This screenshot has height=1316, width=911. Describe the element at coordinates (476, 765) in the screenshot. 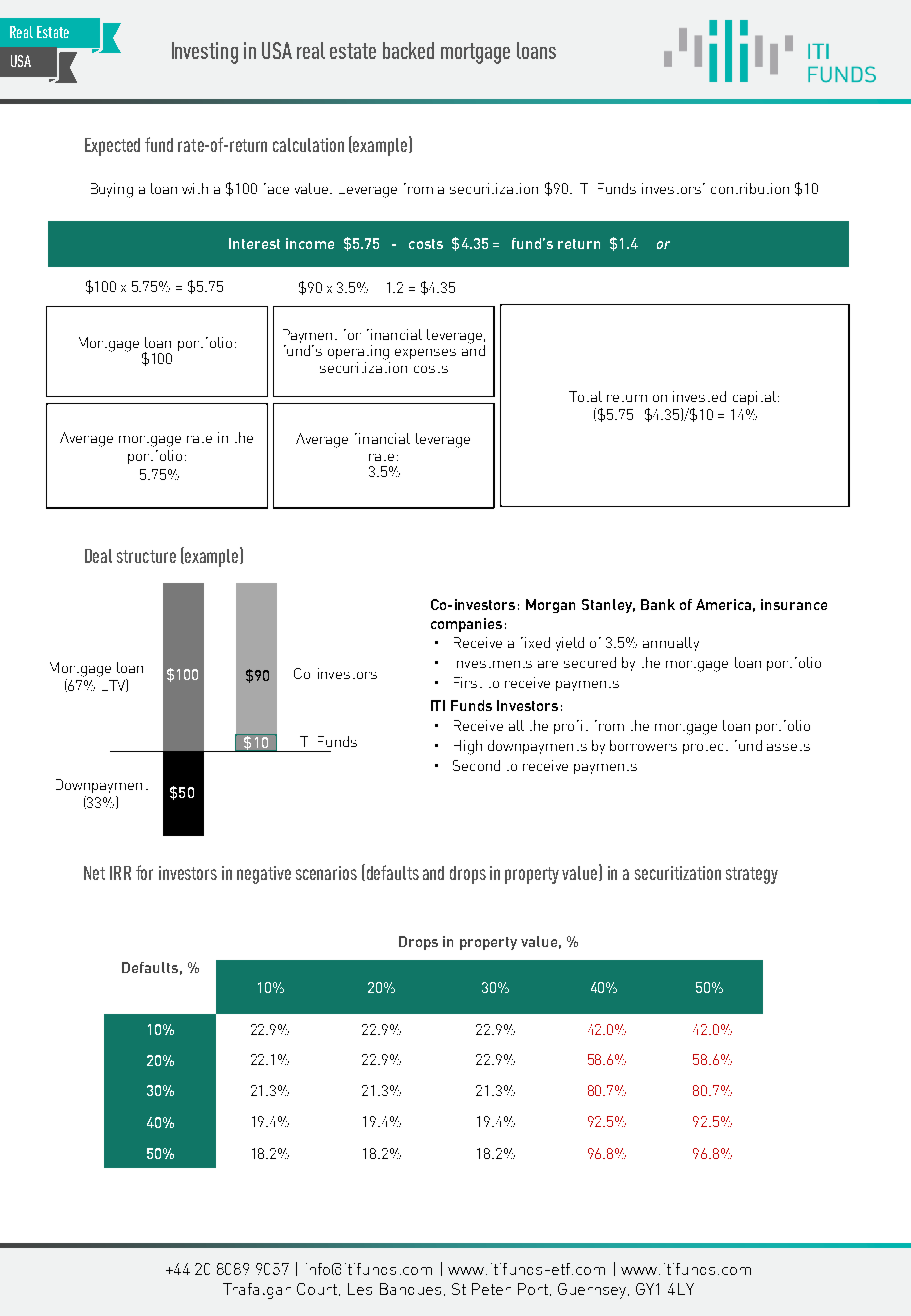

I see `Second` at that location.
